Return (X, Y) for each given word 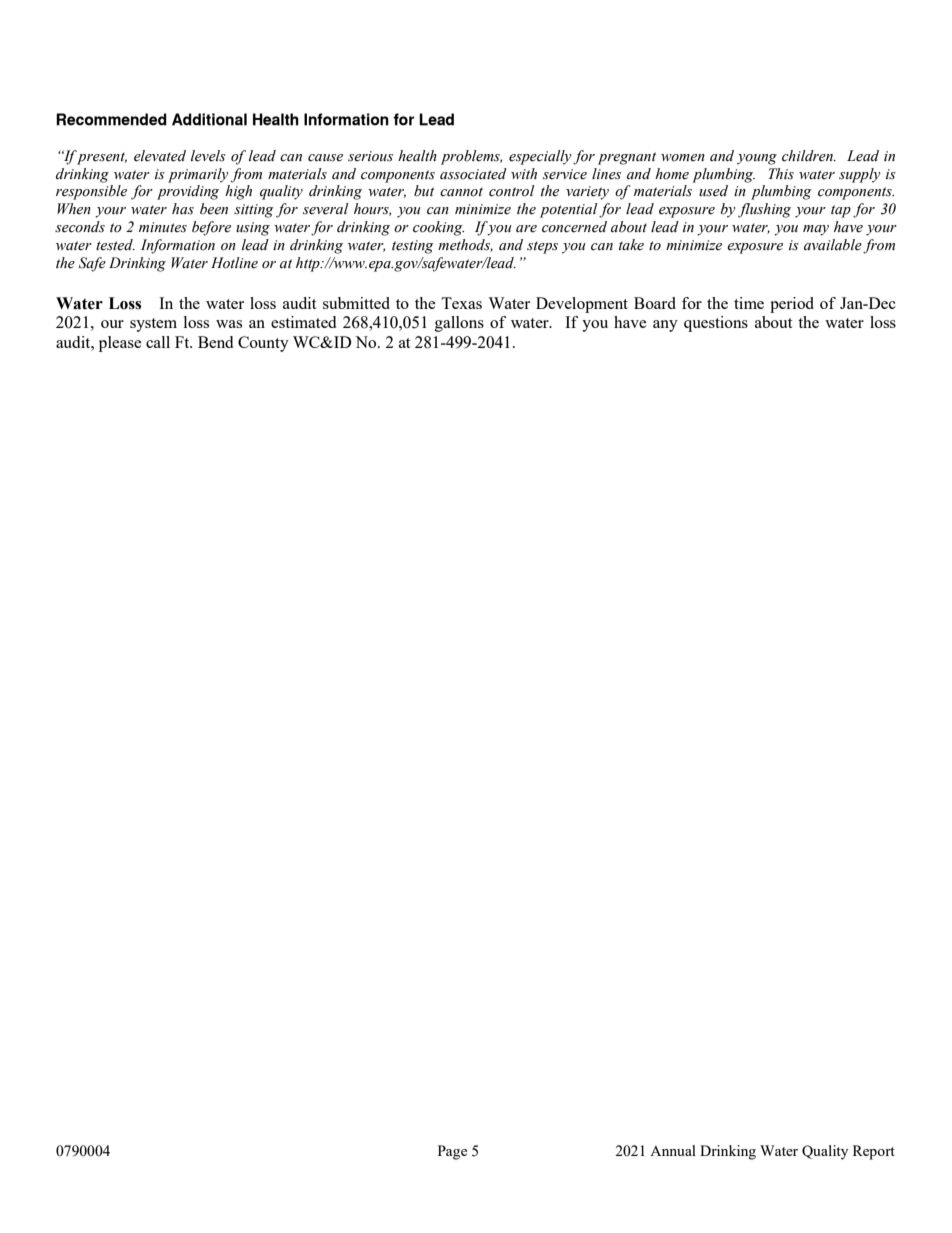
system (153, 325)
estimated (303, 322)
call (158, 342)
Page (452, 1152)
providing (188, 192)
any (665, 326)
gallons (459, 324)
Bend (215, 342)
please (120, 344)
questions (716, 324)
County (263, 344)
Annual (673, 1150)
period (792, 305)
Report (874, 1152)
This (781, 174)
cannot (461, 192)
